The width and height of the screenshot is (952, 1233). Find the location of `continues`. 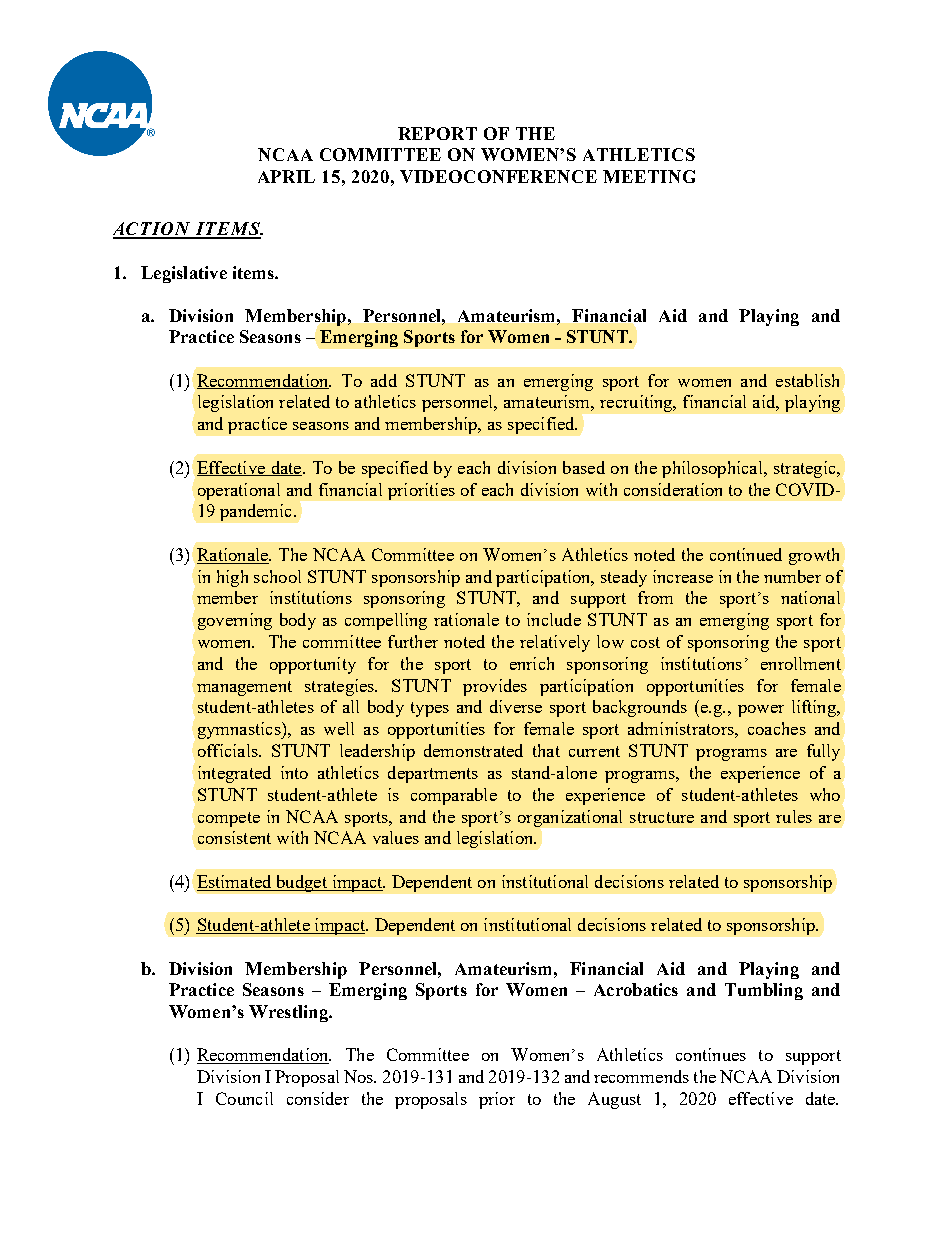

continues is located at coordinates (711, 1054).
